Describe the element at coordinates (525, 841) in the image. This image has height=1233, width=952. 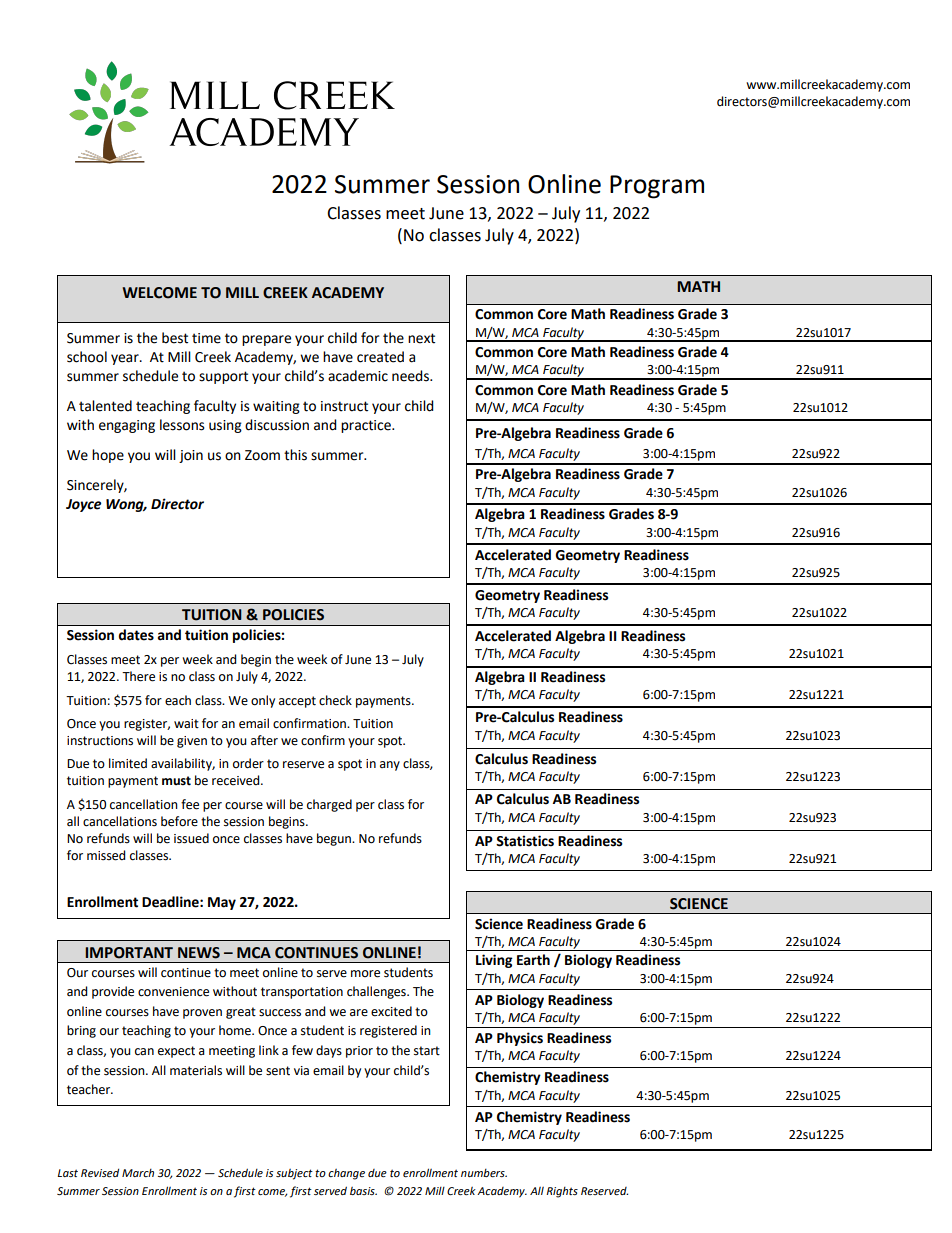
I see `Statistics` at that location.
